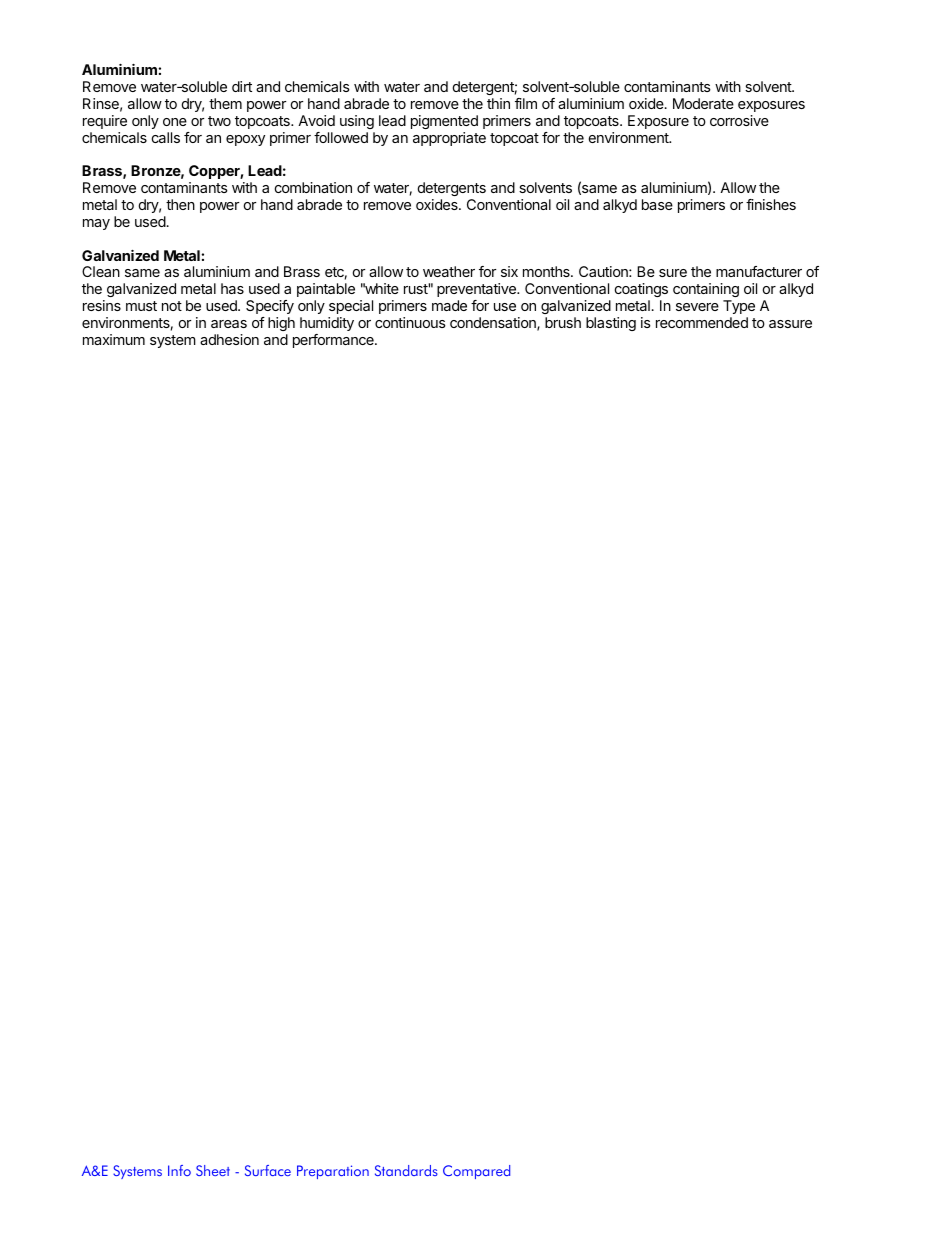 The height and width of the page is (1233, 952). What do you see at coordinates (702, 322) in the page?
I see `recommended` at bounding box center [702, 322].
